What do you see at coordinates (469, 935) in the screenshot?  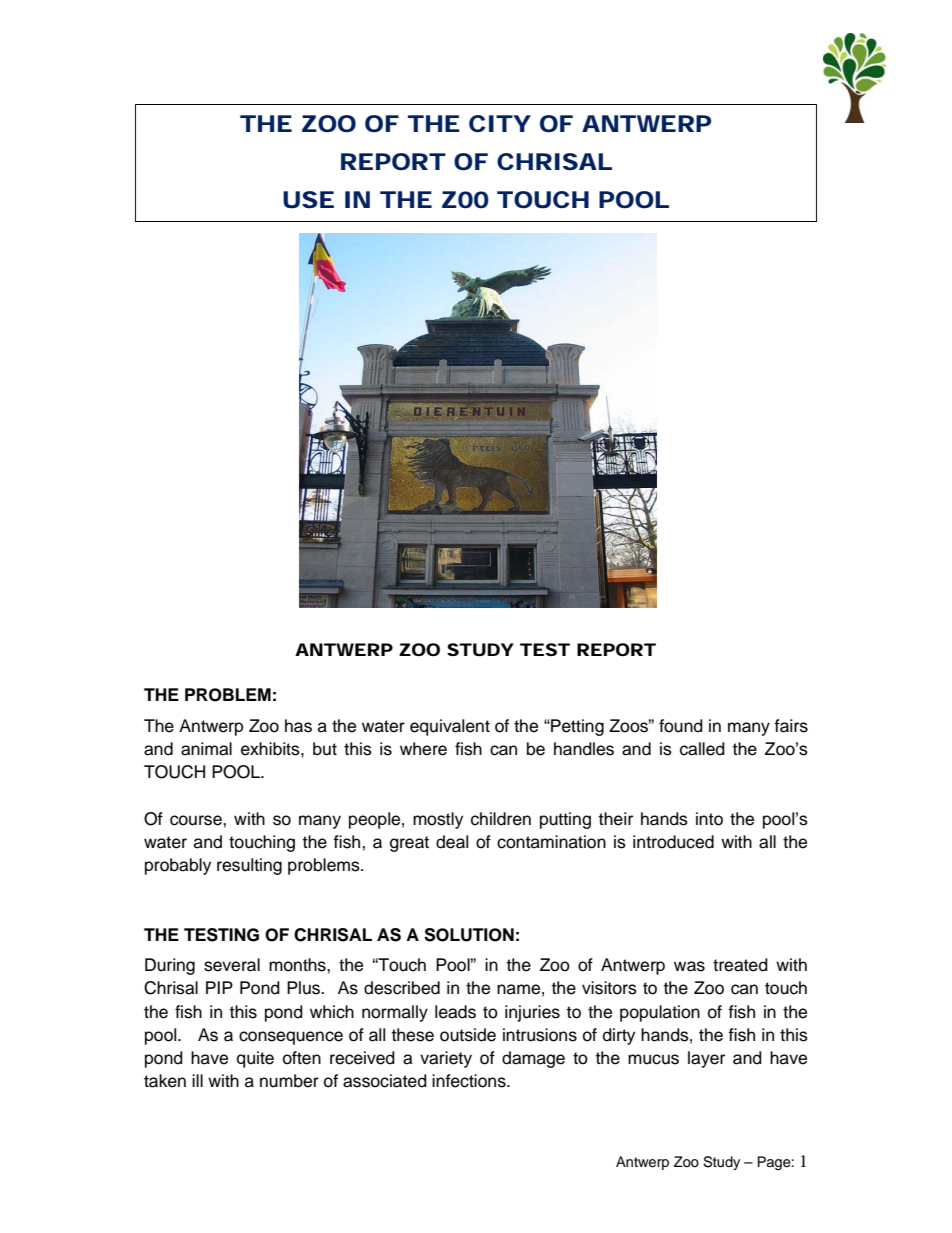 I see `SOLUTION` at bounding box center [469, 935].
